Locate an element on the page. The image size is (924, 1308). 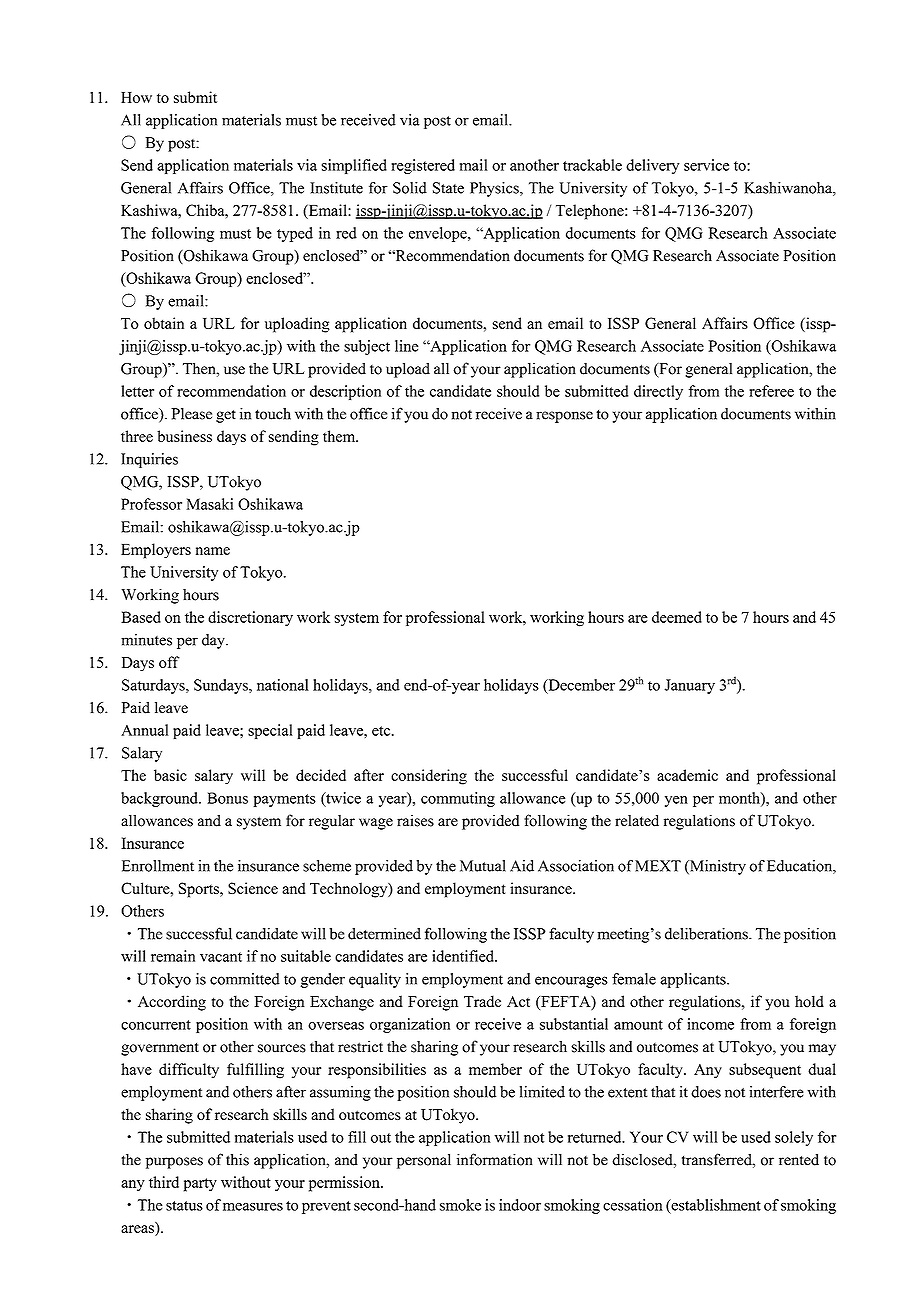
etc is located at coordinates (382, 731).
